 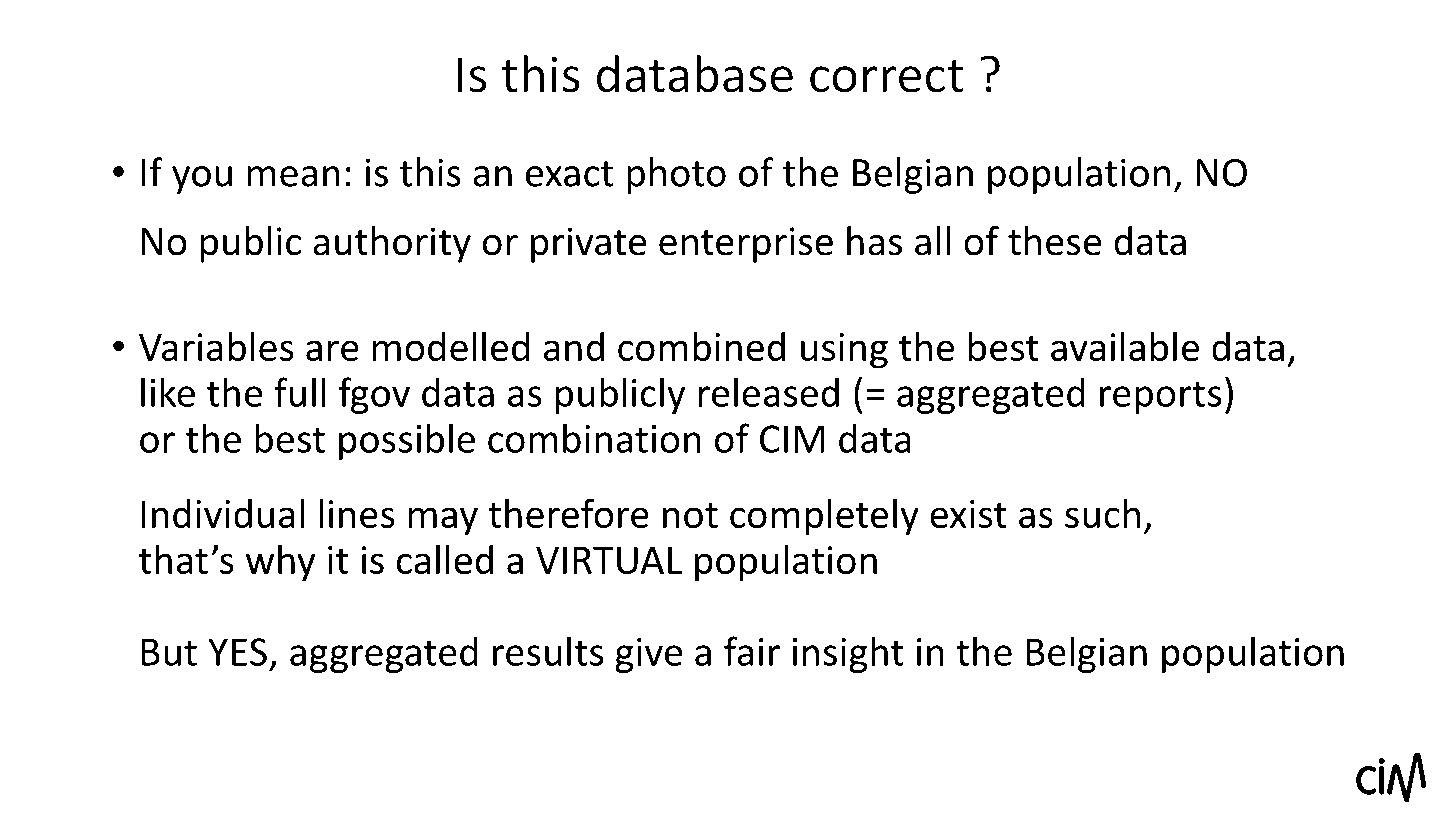 I want to click on insight, so click(x=848, y=654).
